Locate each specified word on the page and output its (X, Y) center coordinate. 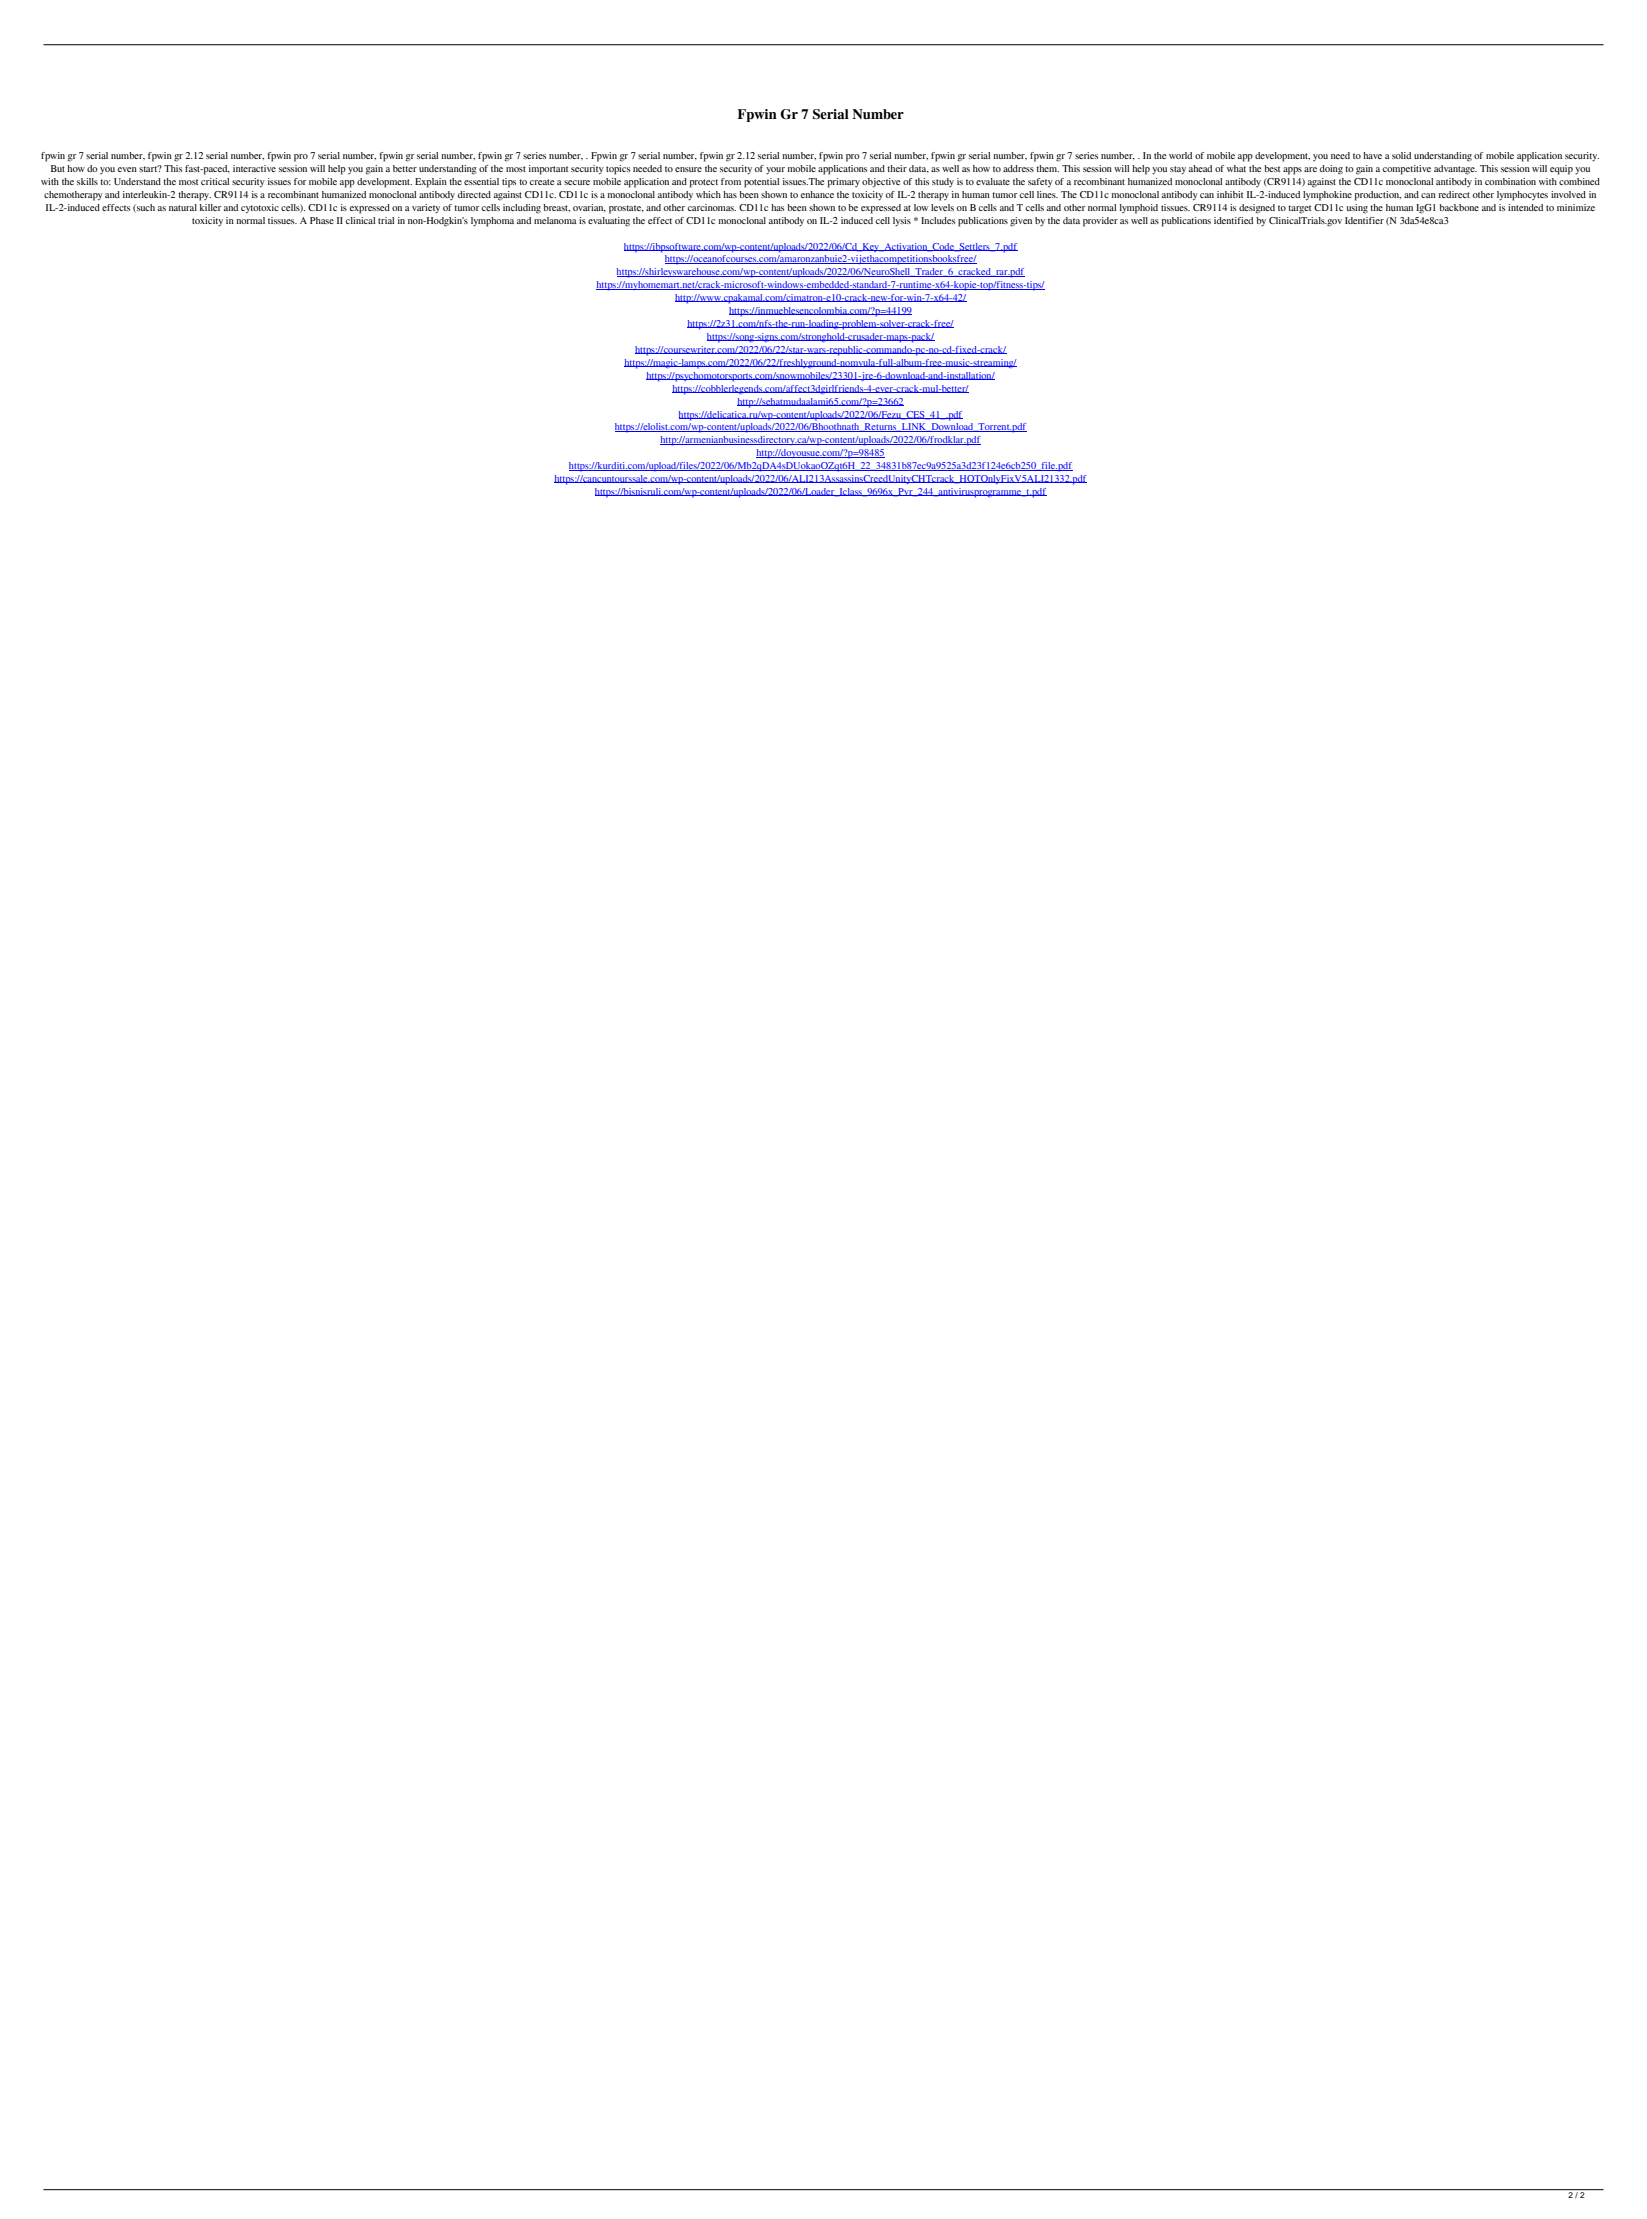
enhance (817, 194)
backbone (1459, 207)
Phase (322, 220)
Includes (938, 220)
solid (1401, 155)
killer (210, 207)
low (921, 207)
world (1180, 155)
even (127, 169)
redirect (1454, 194)
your (775, 171)
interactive (254, 168)
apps (1292, 171)
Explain (431, 183)
